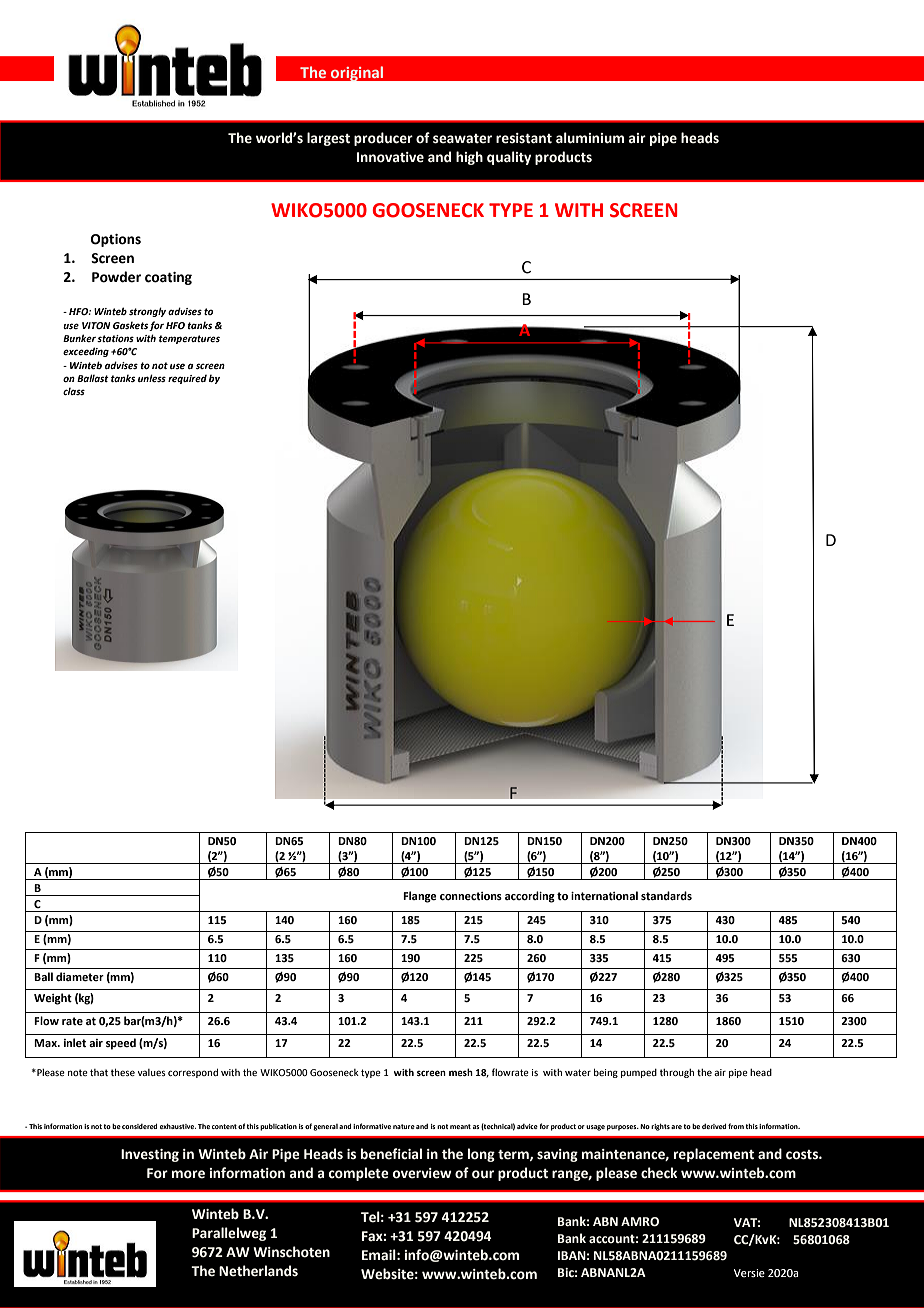 The image size is (924, 1308). I want to click on Innovative, so click(390, 157).
